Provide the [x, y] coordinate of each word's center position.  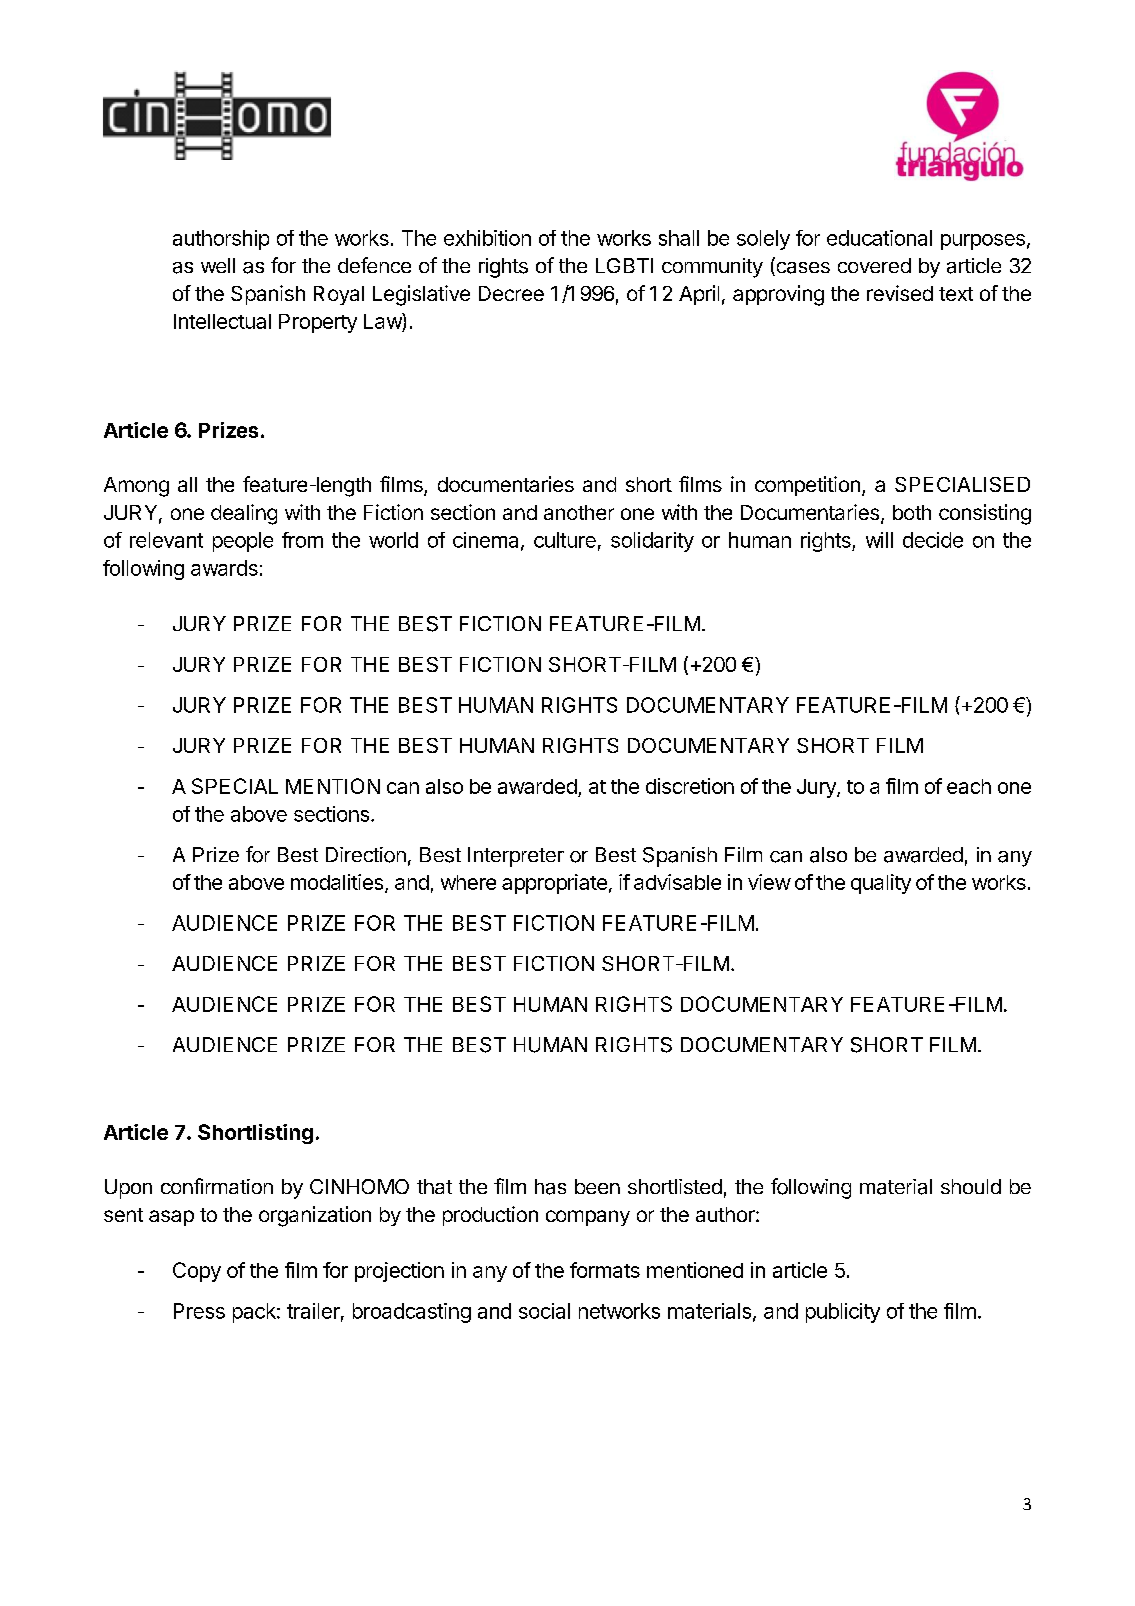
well [218, 265]
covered [874, 265]
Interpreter [516, 857]
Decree [511, 293]
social [544, 1311]
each [969, 786]
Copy [197, 1272]
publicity [843, 1313]
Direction [366, 855]
